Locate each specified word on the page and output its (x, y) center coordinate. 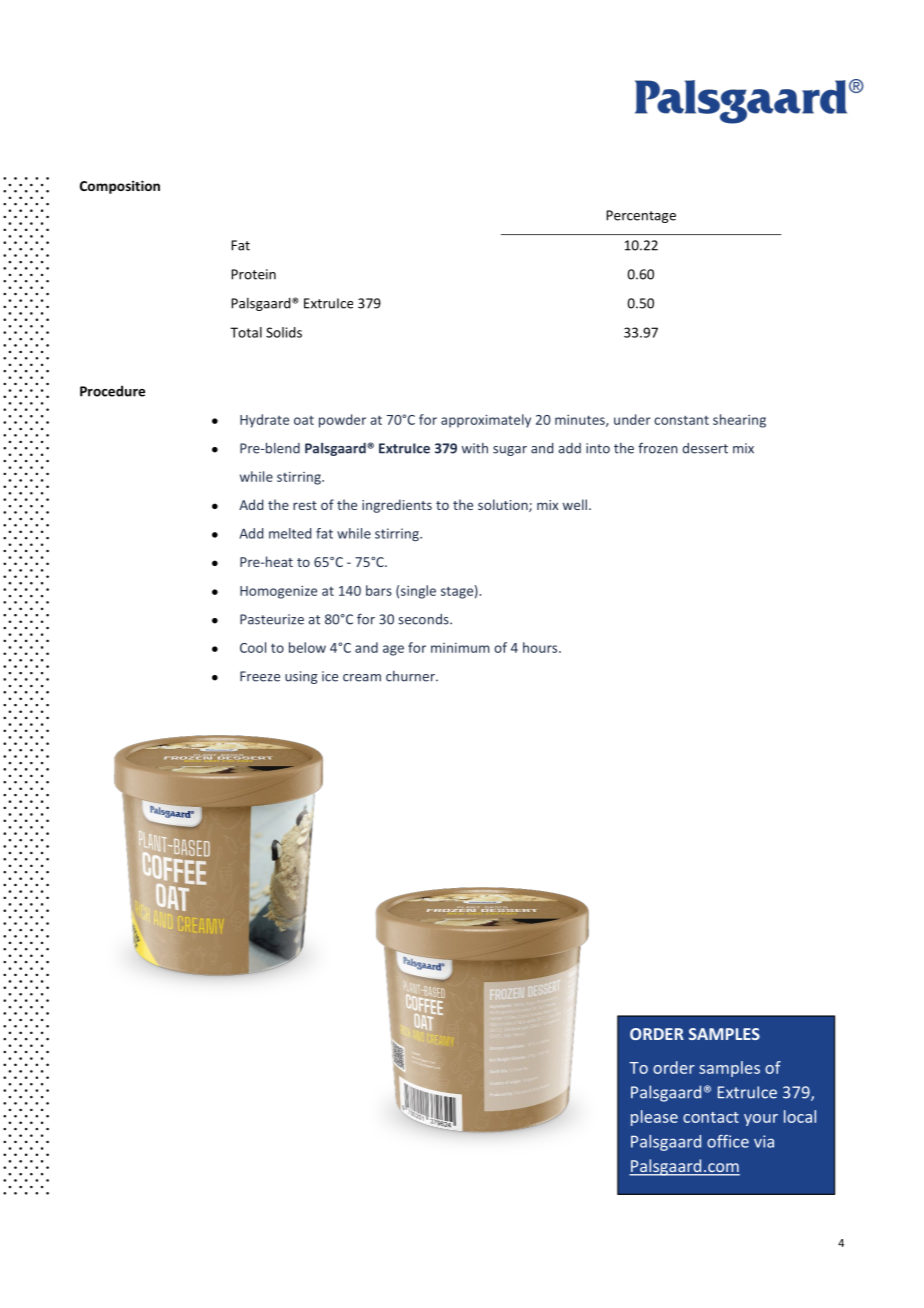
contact (711, 1117)
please (654, 1118)
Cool (253, 647)
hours (541, 647)
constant (681, 420)
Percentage (641, 216)
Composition (120, 187)
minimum (460, 648)
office (728, 1141)
